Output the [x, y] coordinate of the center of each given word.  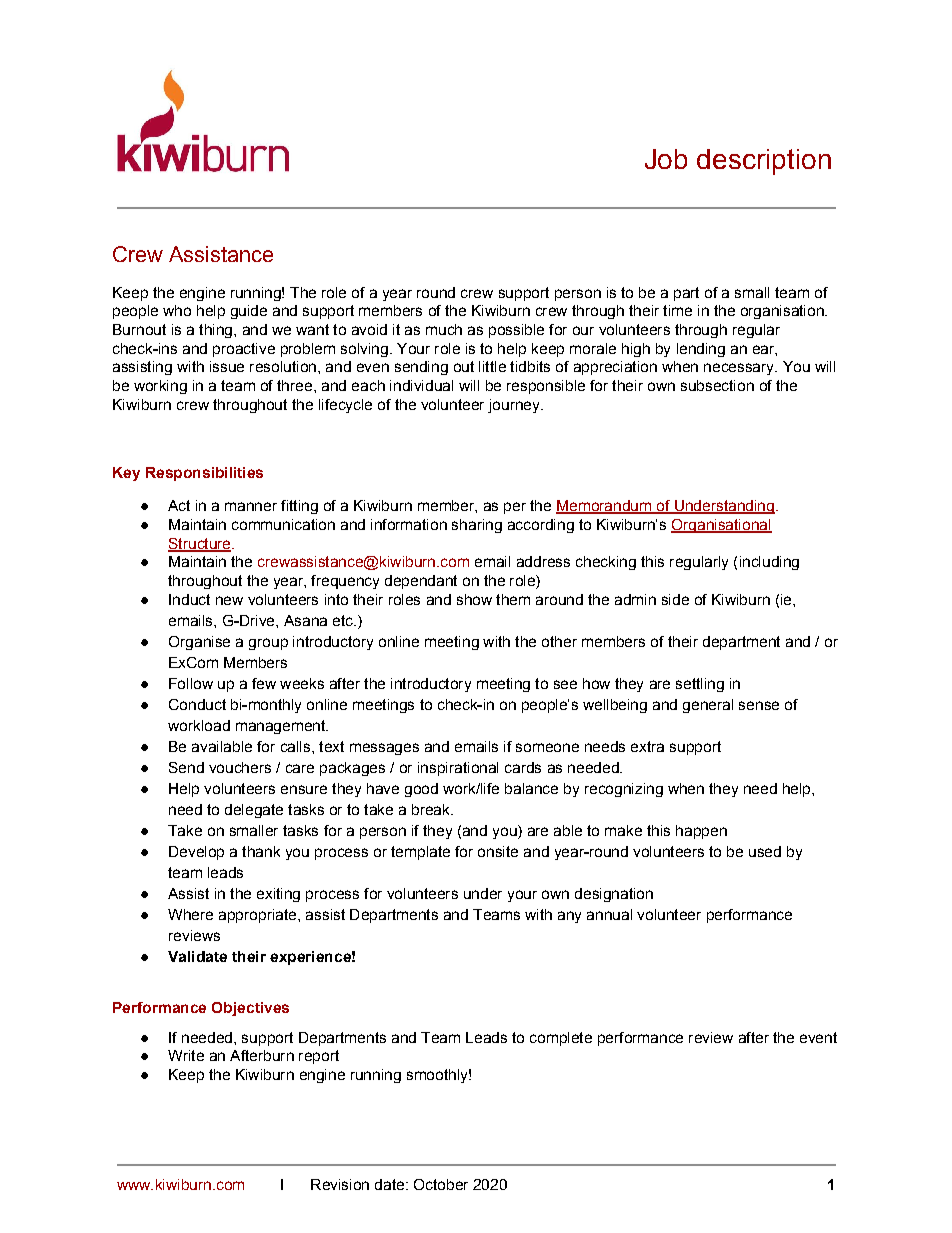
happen [701, 832]
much [444, 329]
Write [186, 1055]
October [441, 1184]
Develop [196, 853]
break [432, 809]
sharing [477, 526]
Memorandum [604, 507]
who [177, 310]
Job [666, 159]
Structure [200, 544]
